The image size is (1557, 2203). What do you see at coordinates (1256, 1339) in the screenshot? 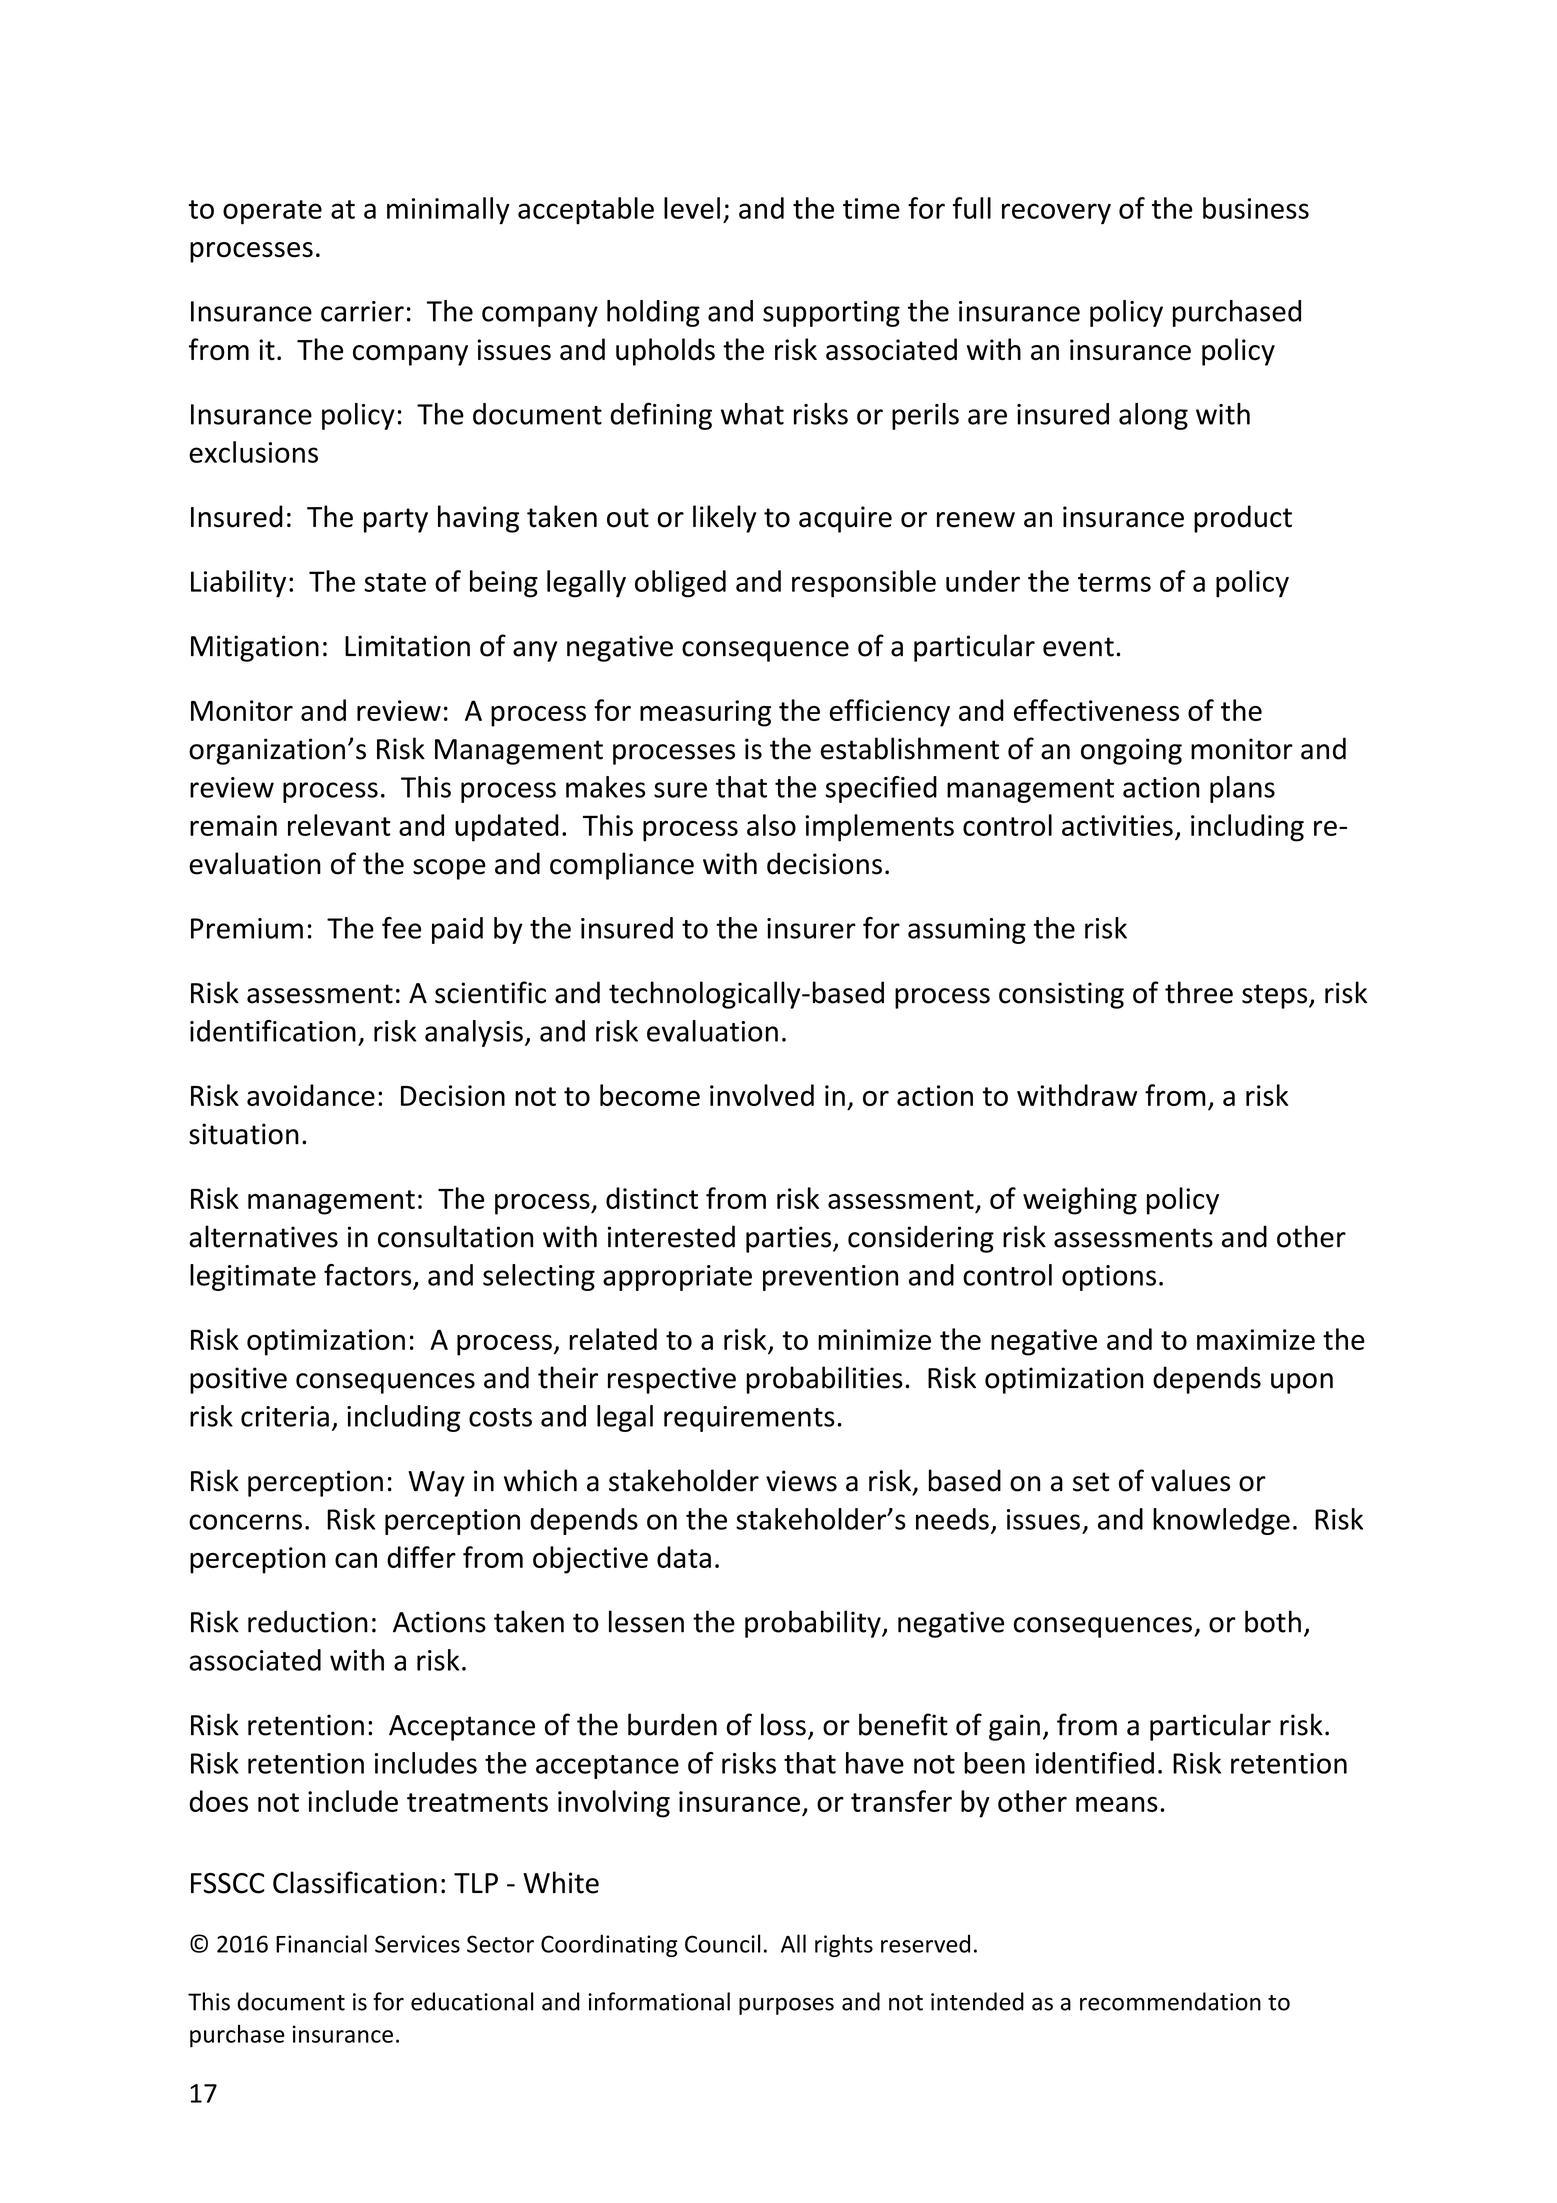
I see `maximize` at bounding box center [1256, 1339].
